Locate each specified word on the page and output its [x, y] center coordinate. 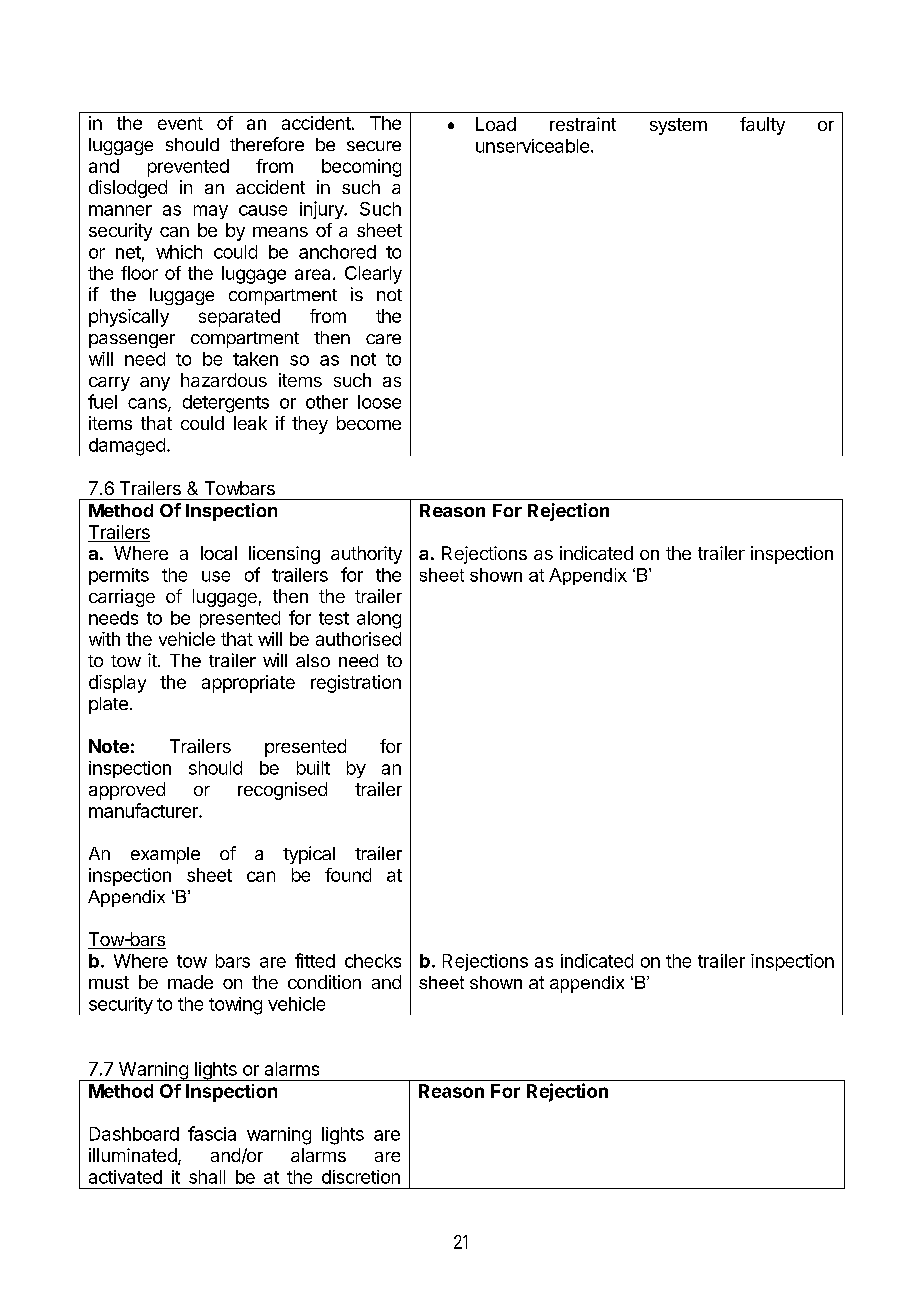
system [678, 126]
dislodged [128, 189]
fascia [212, 1133]
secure [374, 146]
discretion [361, 1177]
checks [373, 961]
